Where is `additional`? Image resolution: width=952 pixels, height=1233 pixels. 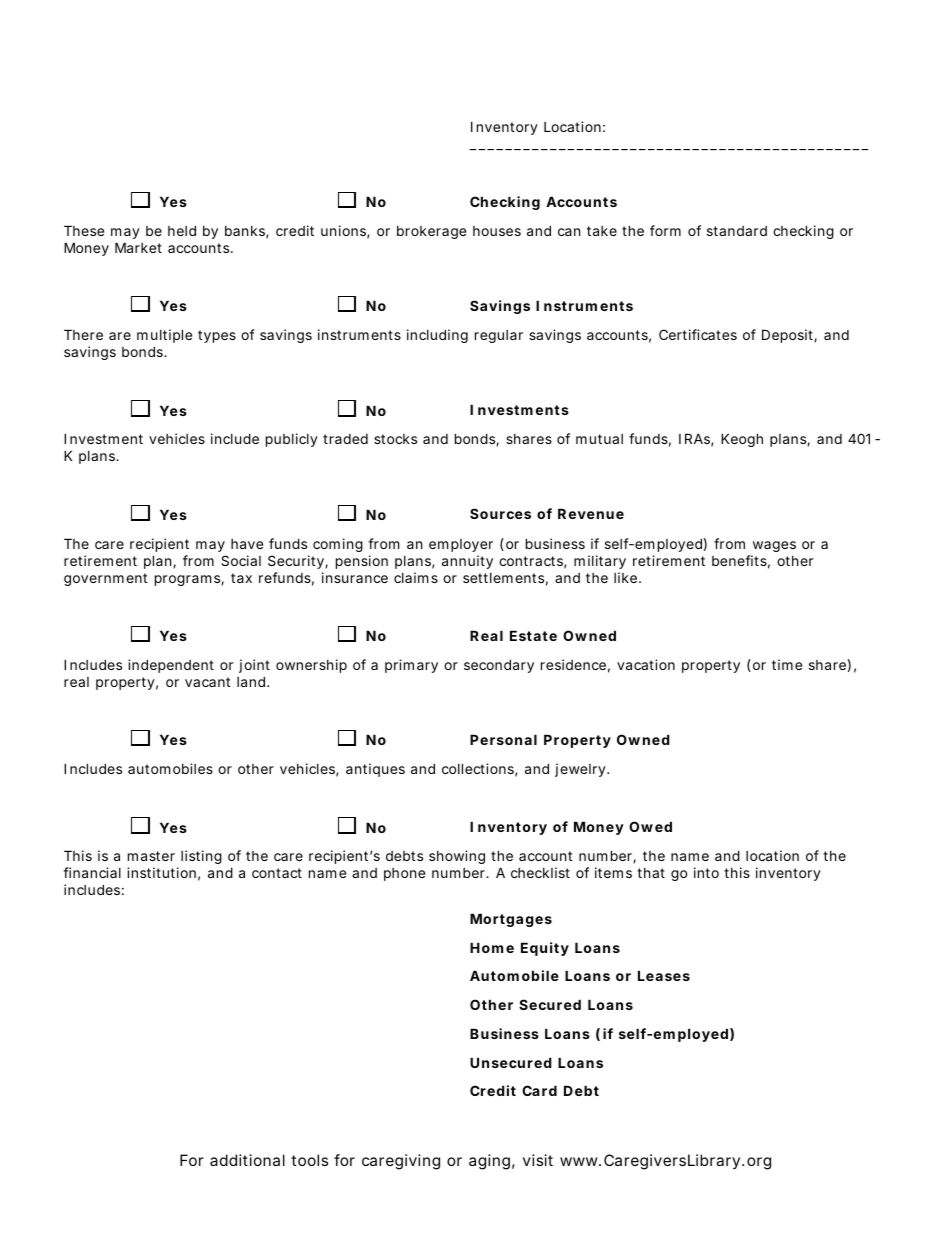 additional is located at coordinates (247, 1160).
